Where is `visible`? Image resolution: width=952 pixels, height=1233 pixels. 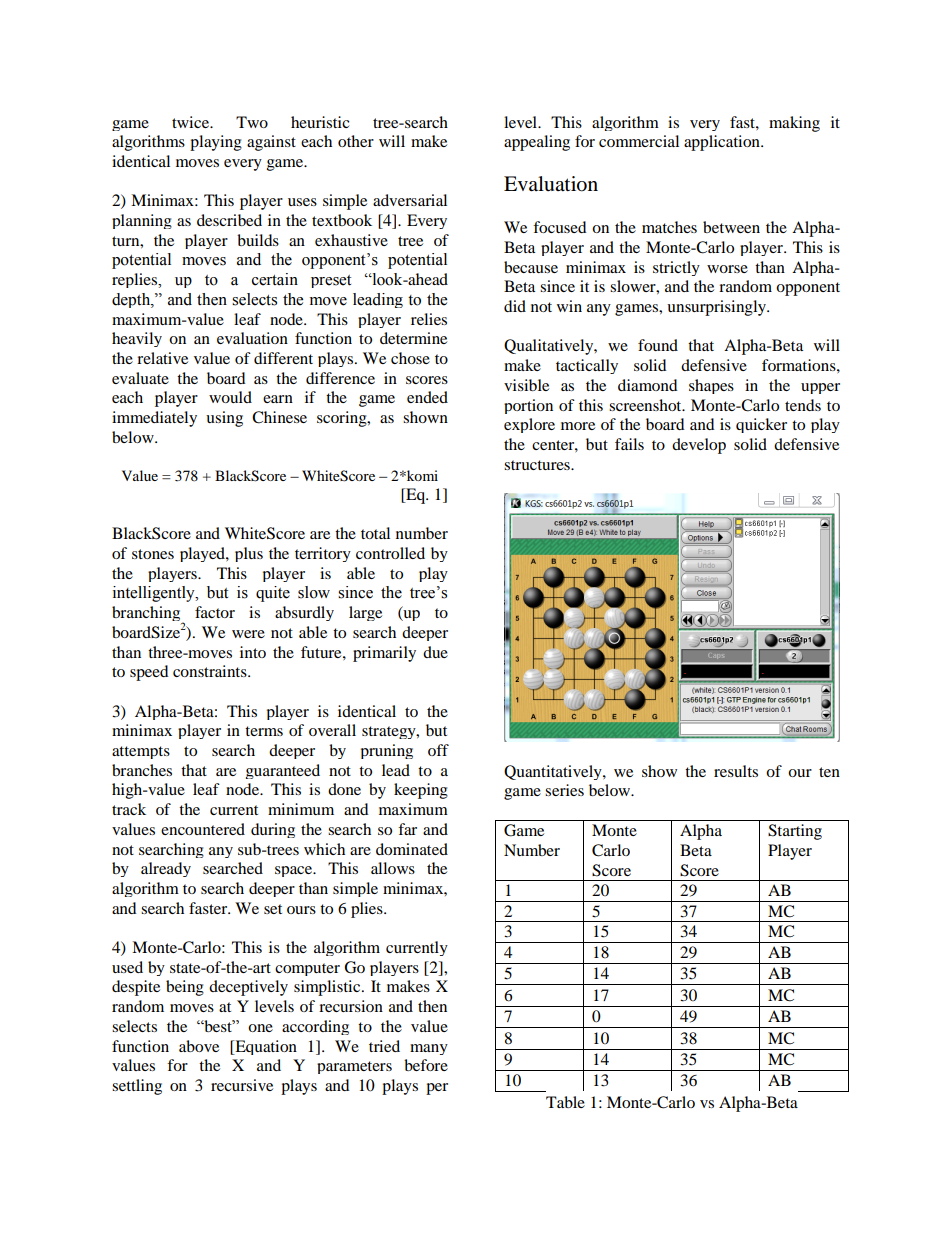 visible is located at coordinates (526, 385).
